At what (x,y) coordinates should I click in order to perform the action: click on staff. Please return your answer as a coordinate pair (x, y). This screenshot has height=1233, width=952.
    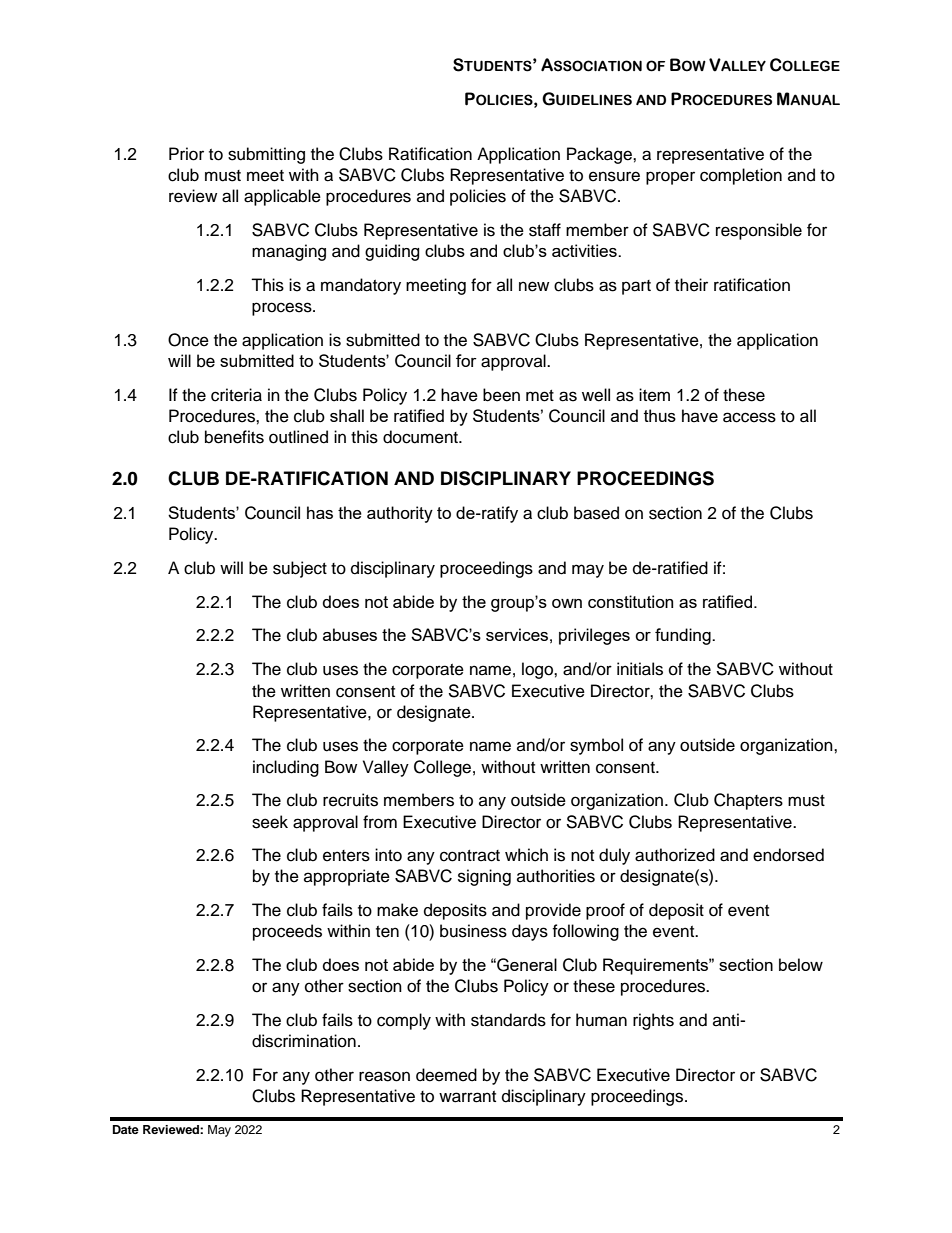
    Looking at the image, I should click on (545, 230).
